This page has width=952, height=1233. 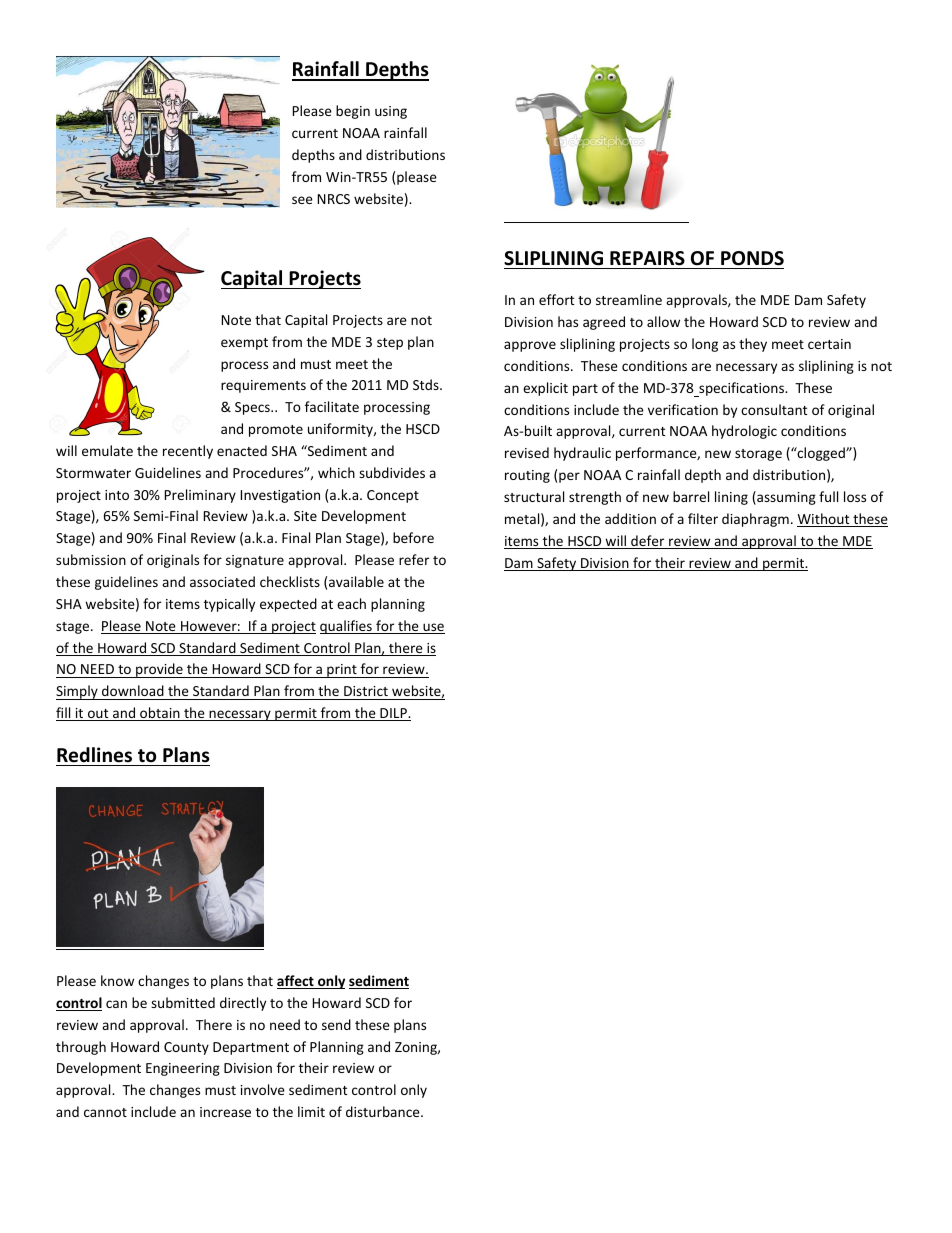 What do you see at coordinates (433, 628) in the page?
I see `use` at bounding box center [433, 628].
